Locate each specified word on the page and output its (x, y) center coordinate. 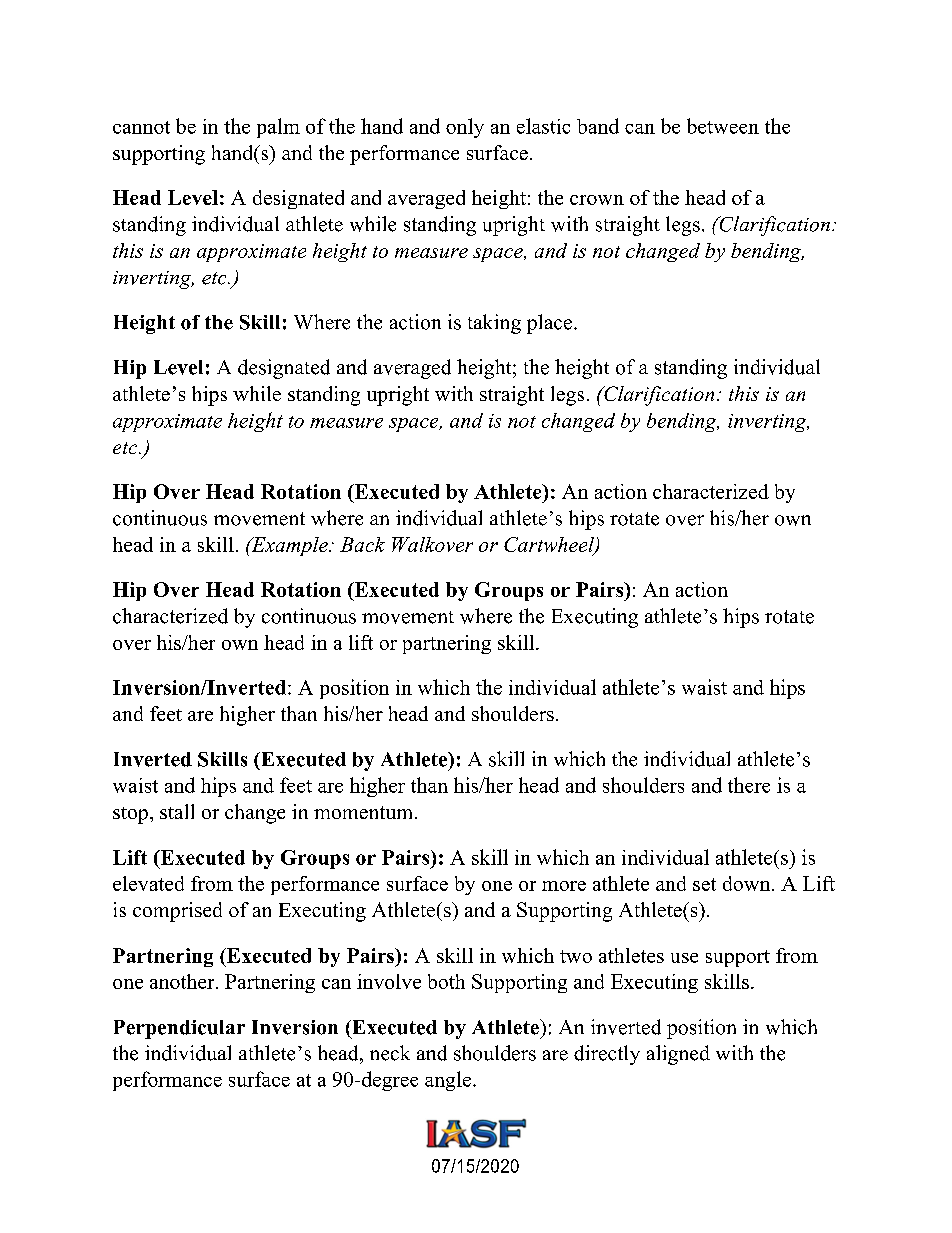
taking (494, 324)
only (465, 128)
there (749, 785)
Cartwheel (550, 546)
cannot (141, 127)
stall (177, 811)
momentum (365, 812)
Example (289, 546)
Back (362, 544)
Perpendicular (179, 1029)
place (551, 324)
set (704, 884)
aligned (678, 1055)
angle (449, 1081)
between (723, 126)
